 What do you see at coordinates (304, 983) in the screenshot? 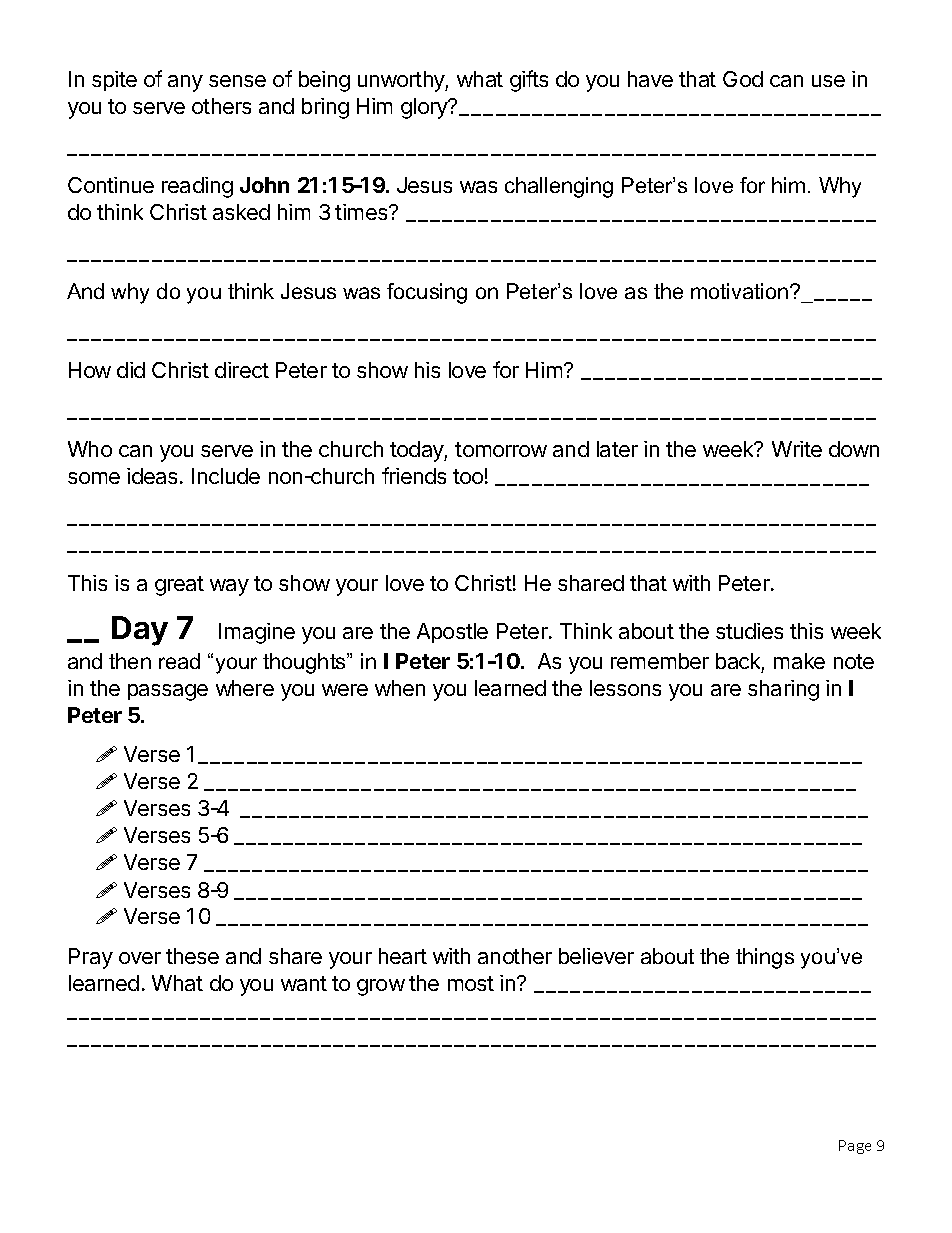
I see `want` at bounding box center [304, 983].
